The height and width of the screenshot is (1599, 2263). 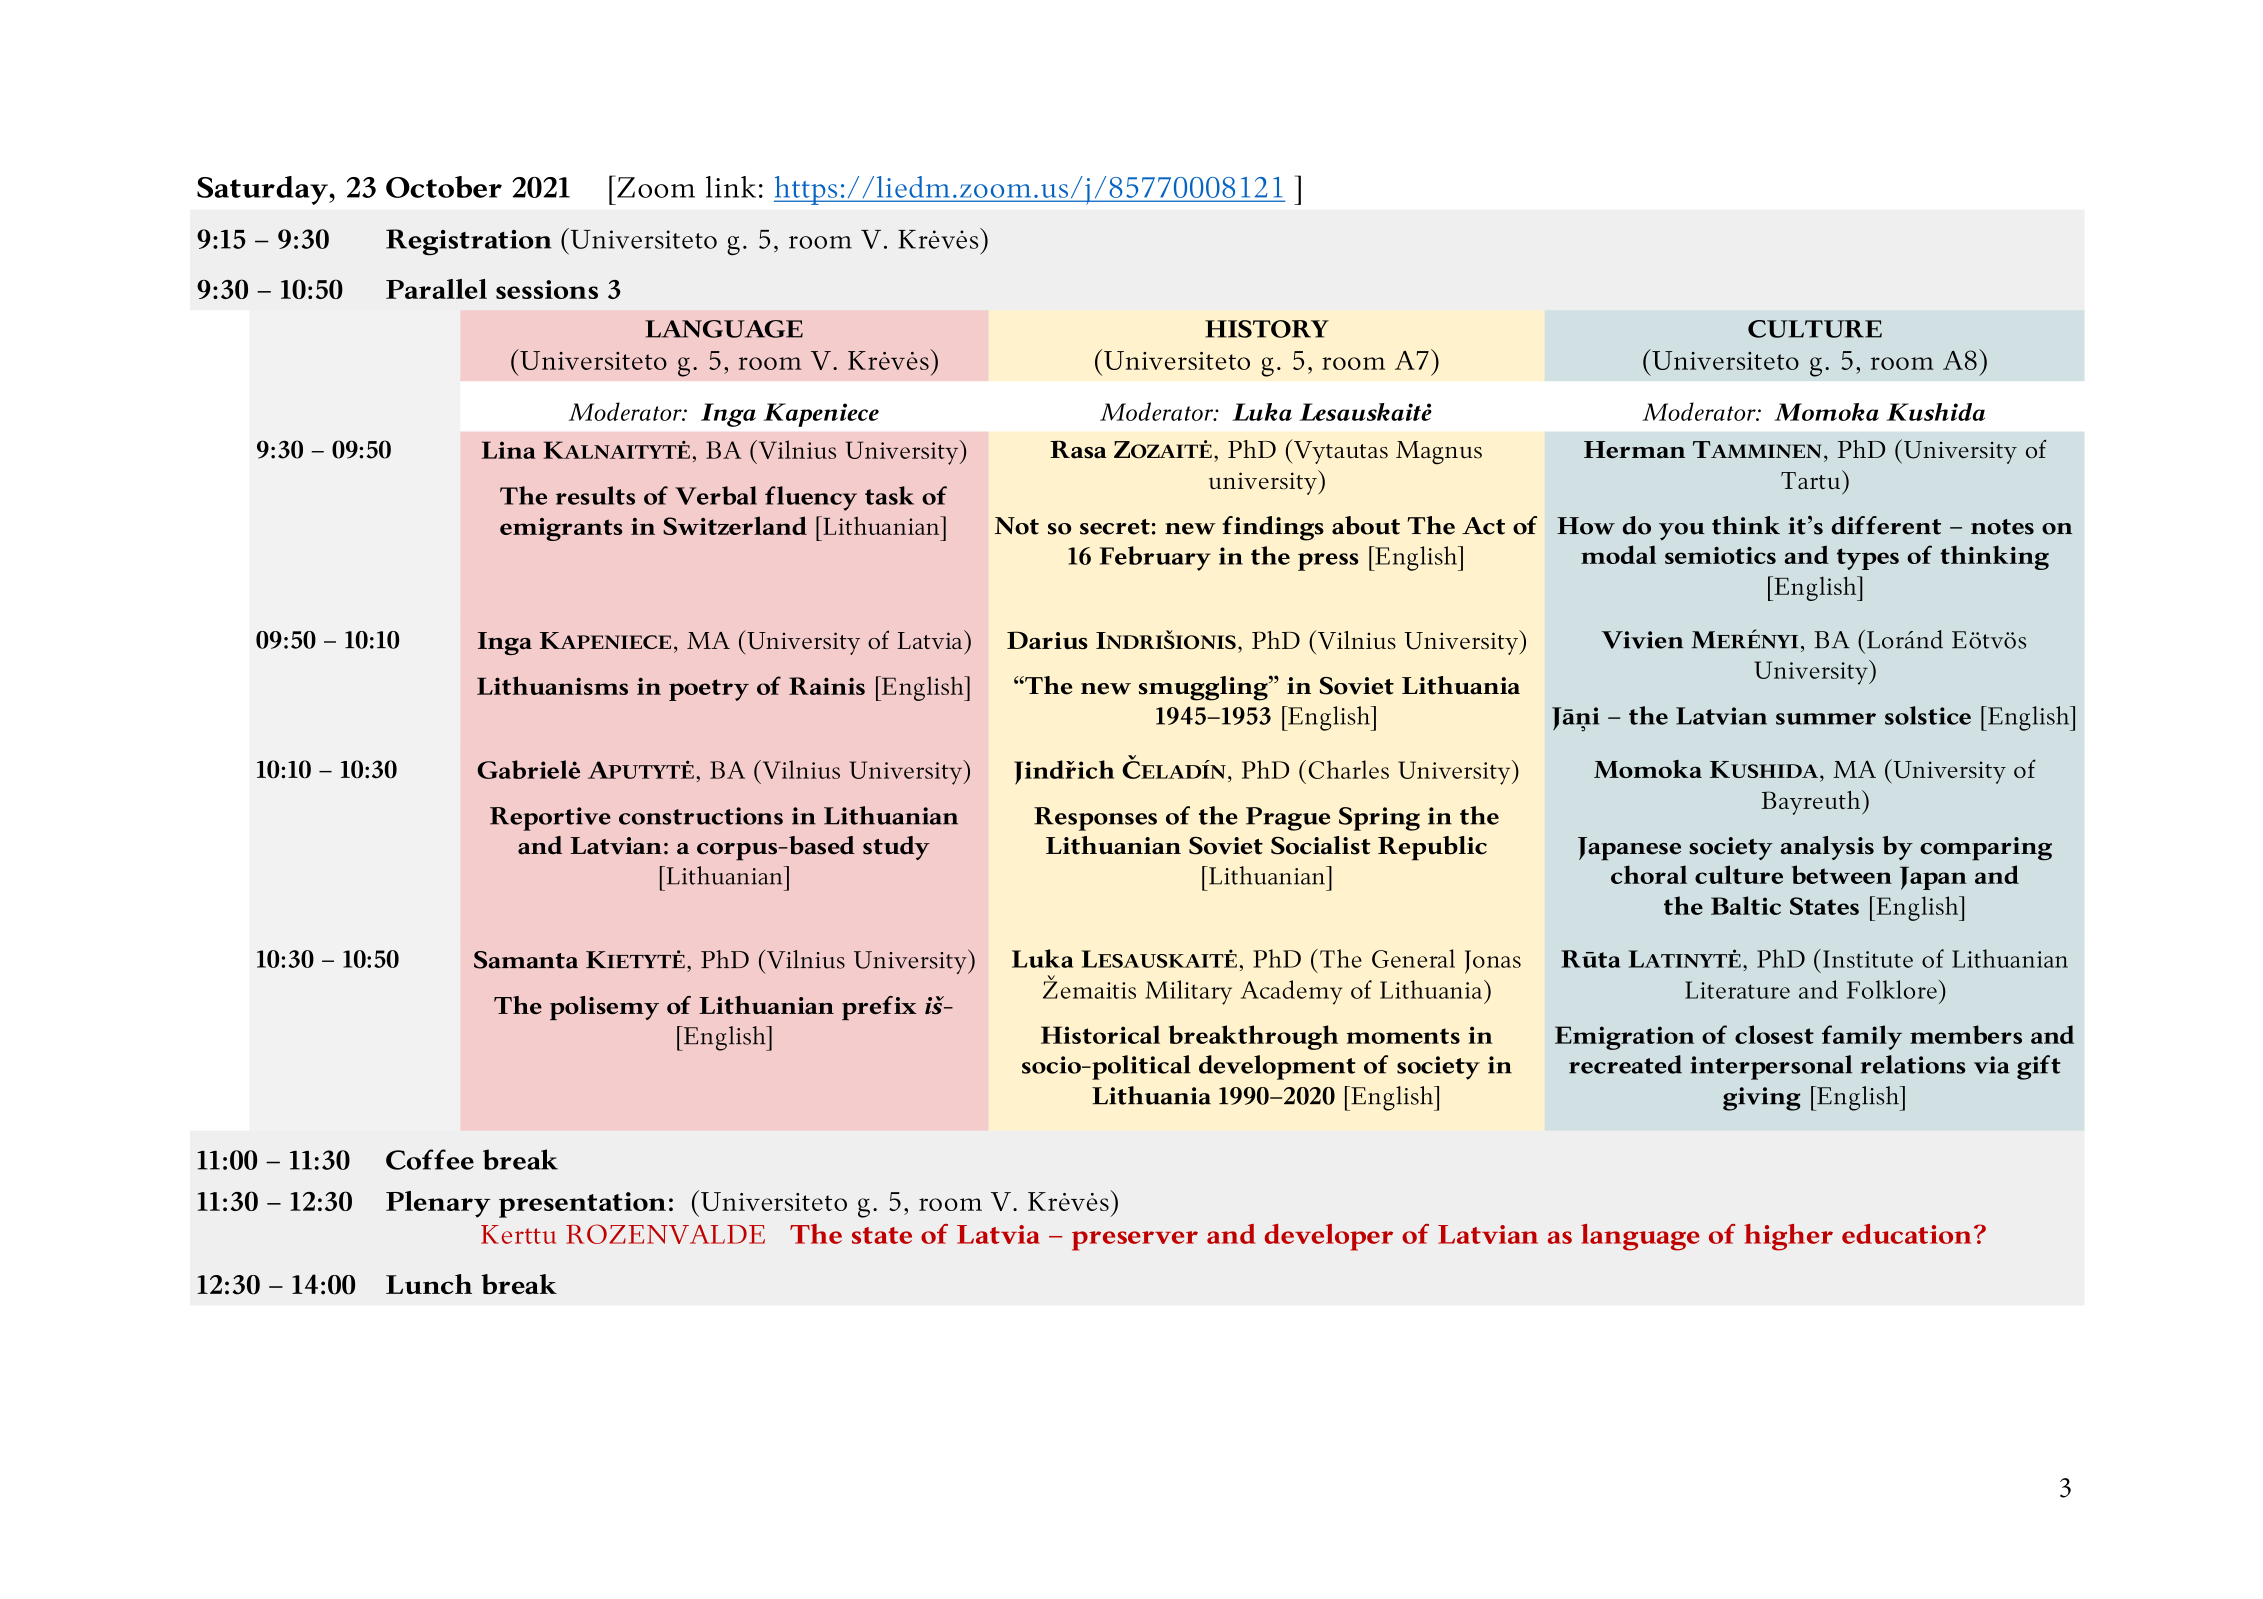 What do you see at coordinates (468, 242) in the screenshot?
I see `Registration` at bounding box center [468, 242].
